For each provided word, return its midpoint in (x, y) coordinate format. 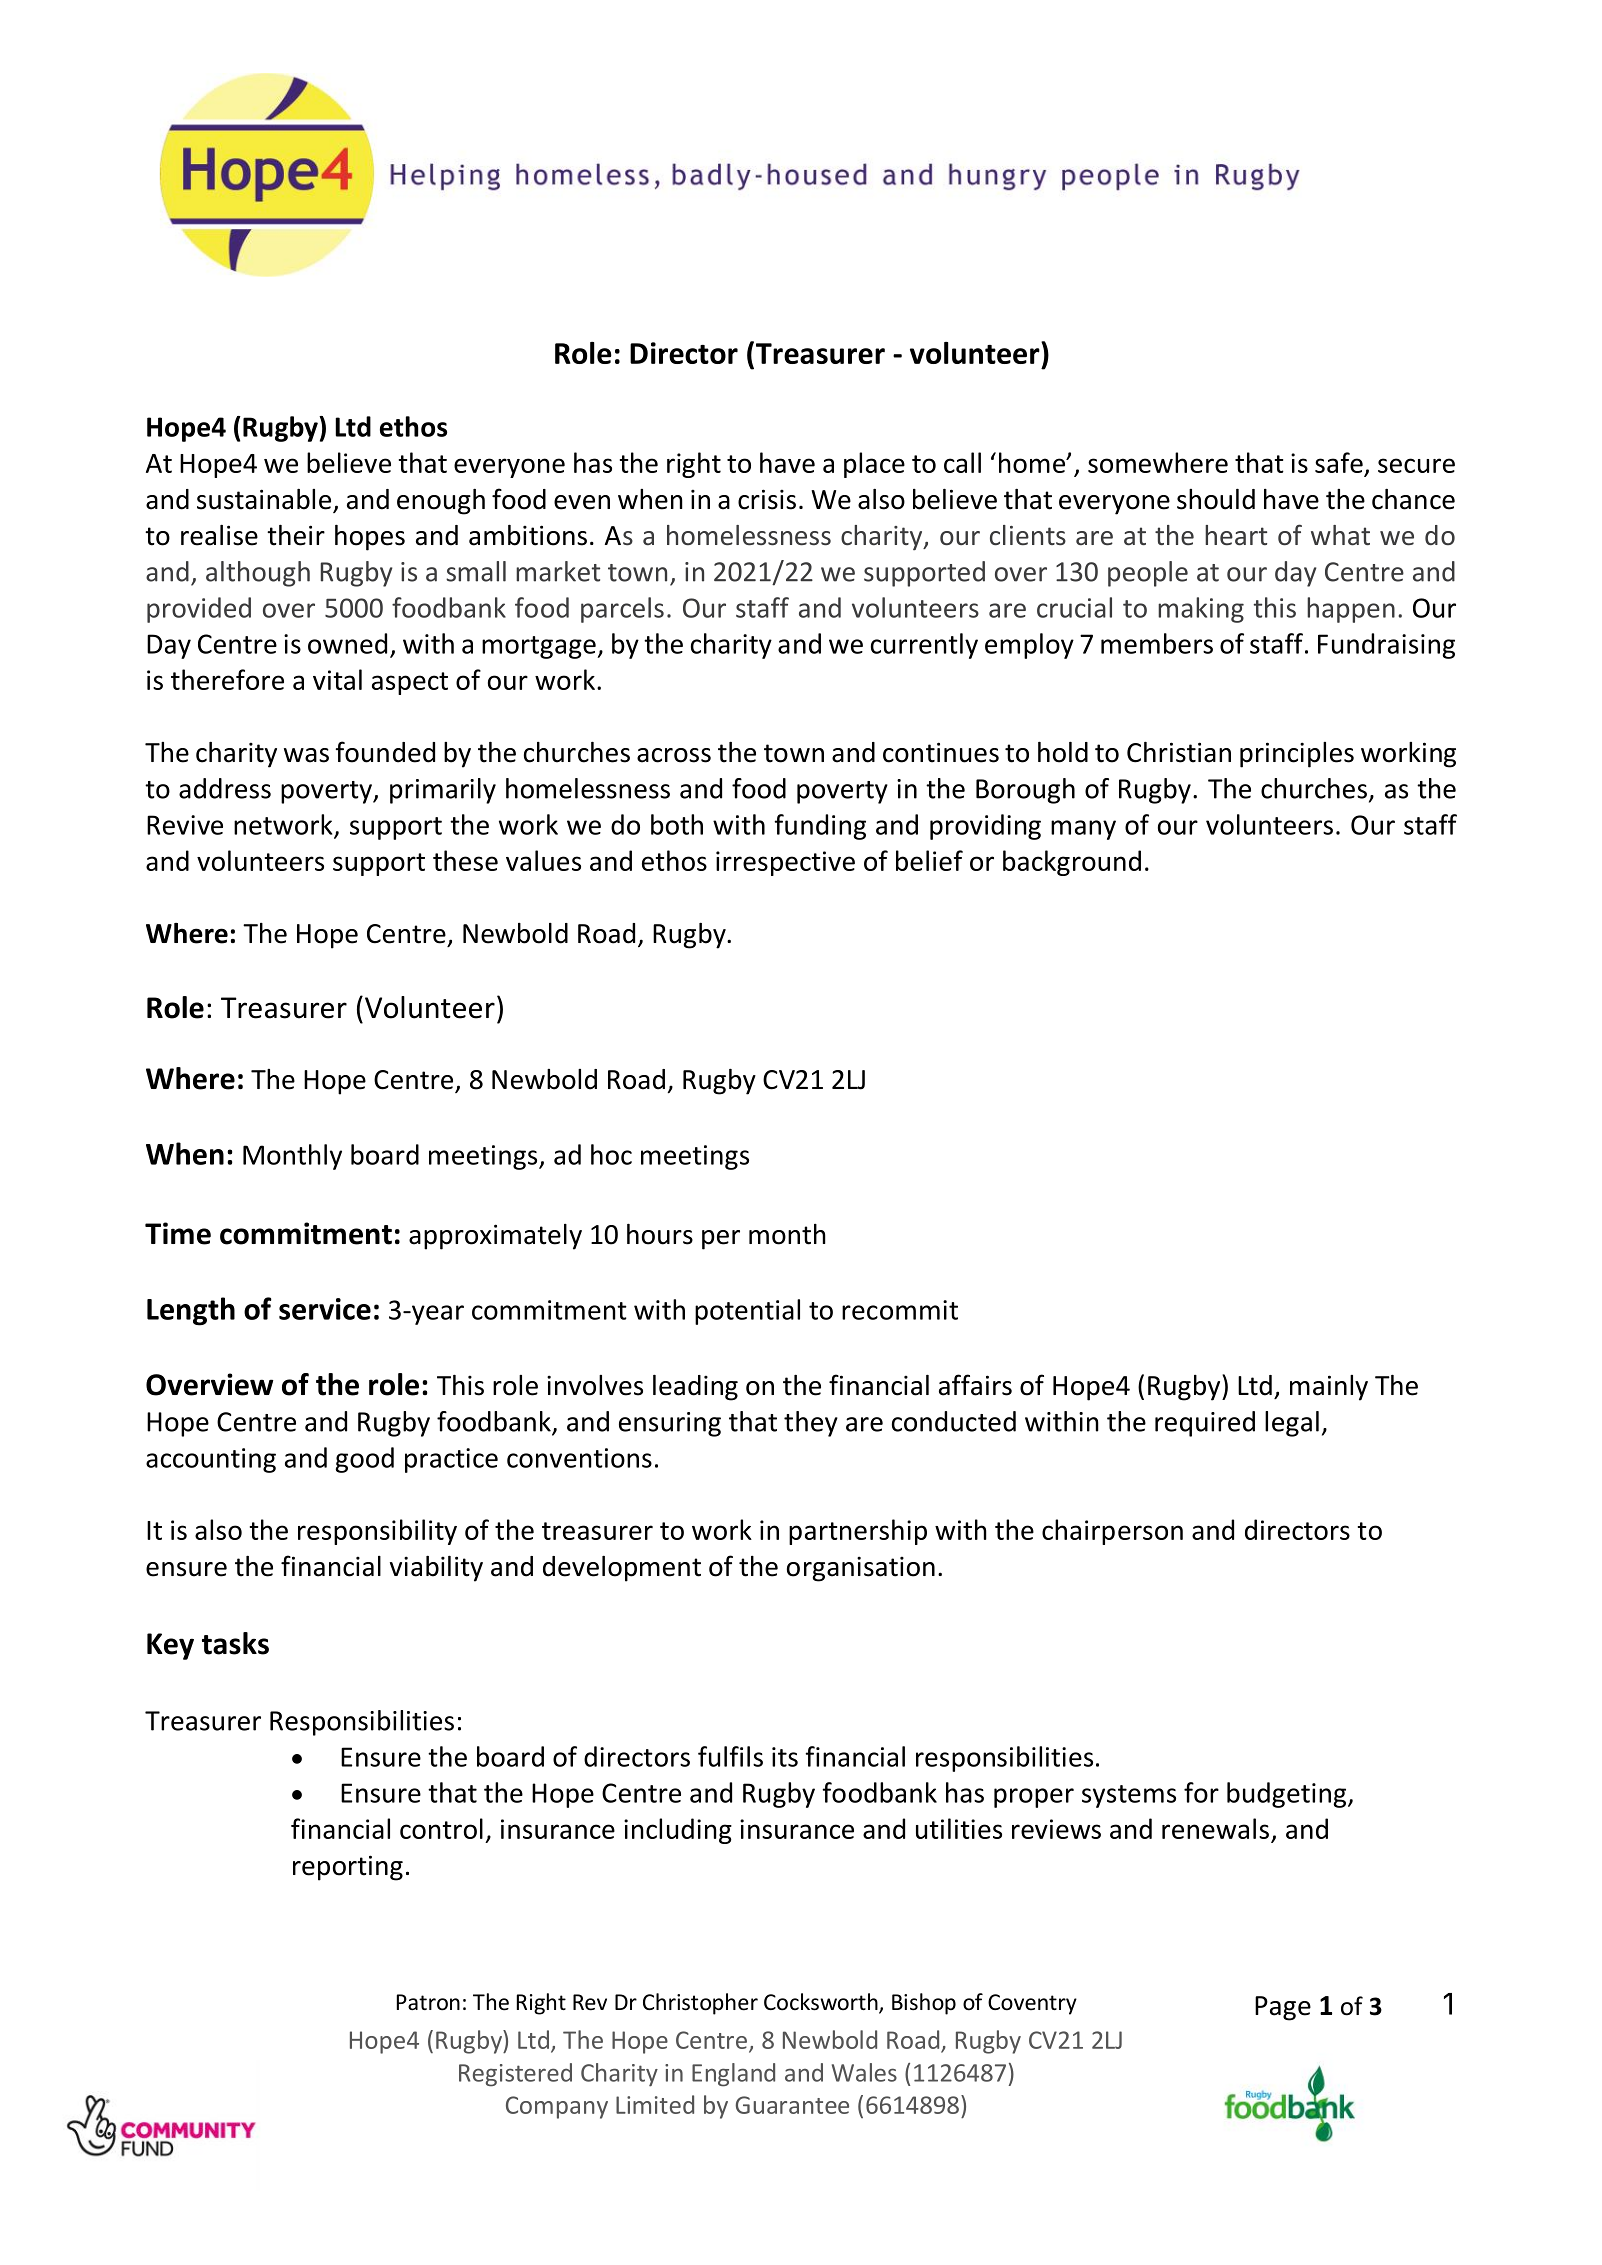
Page (1283, 2008)
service (325, 1309)
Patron (428, 2002)
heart (1236, 535)
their (296, 535)
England (733, 2075)
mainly (1329, 1388)
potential (747, 1312)
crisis (767, 499)
